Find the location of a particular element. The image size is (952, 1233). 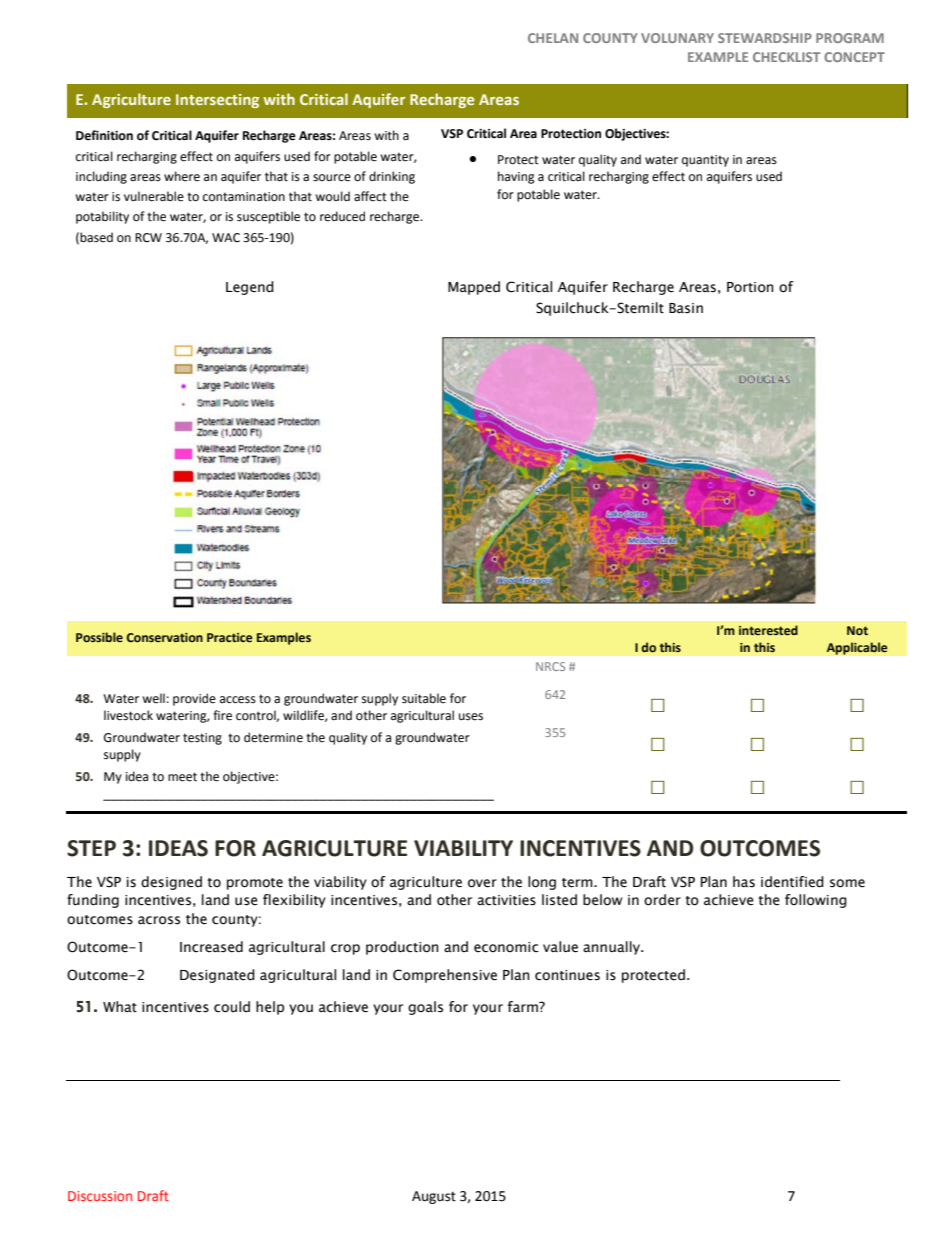

CHECKLIST is located at coordinates (786, 57).
